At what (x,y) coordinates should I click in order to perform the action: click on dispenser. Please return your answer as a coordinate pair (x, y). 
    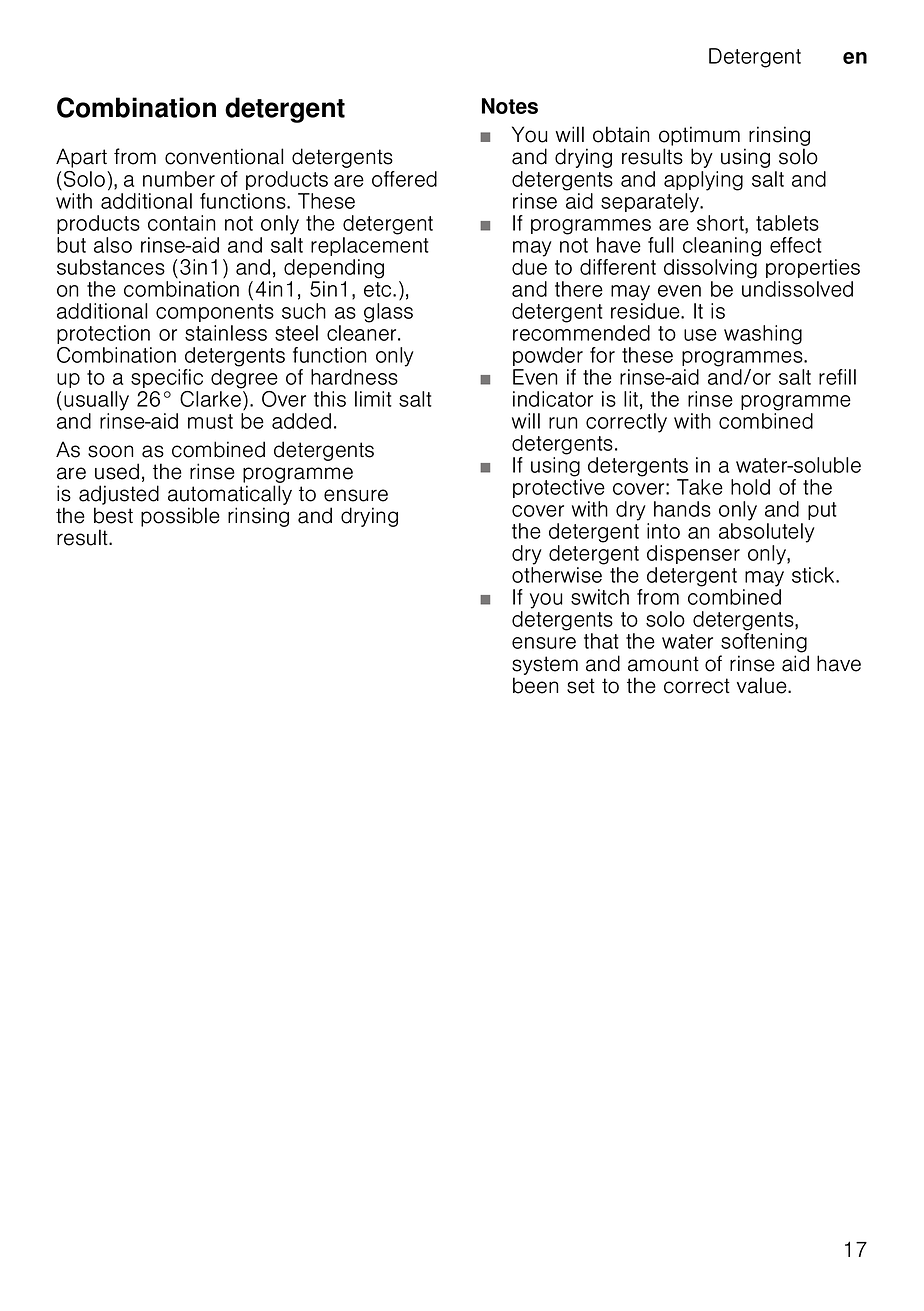
    Looking at the image, I should click on (693, 554).
